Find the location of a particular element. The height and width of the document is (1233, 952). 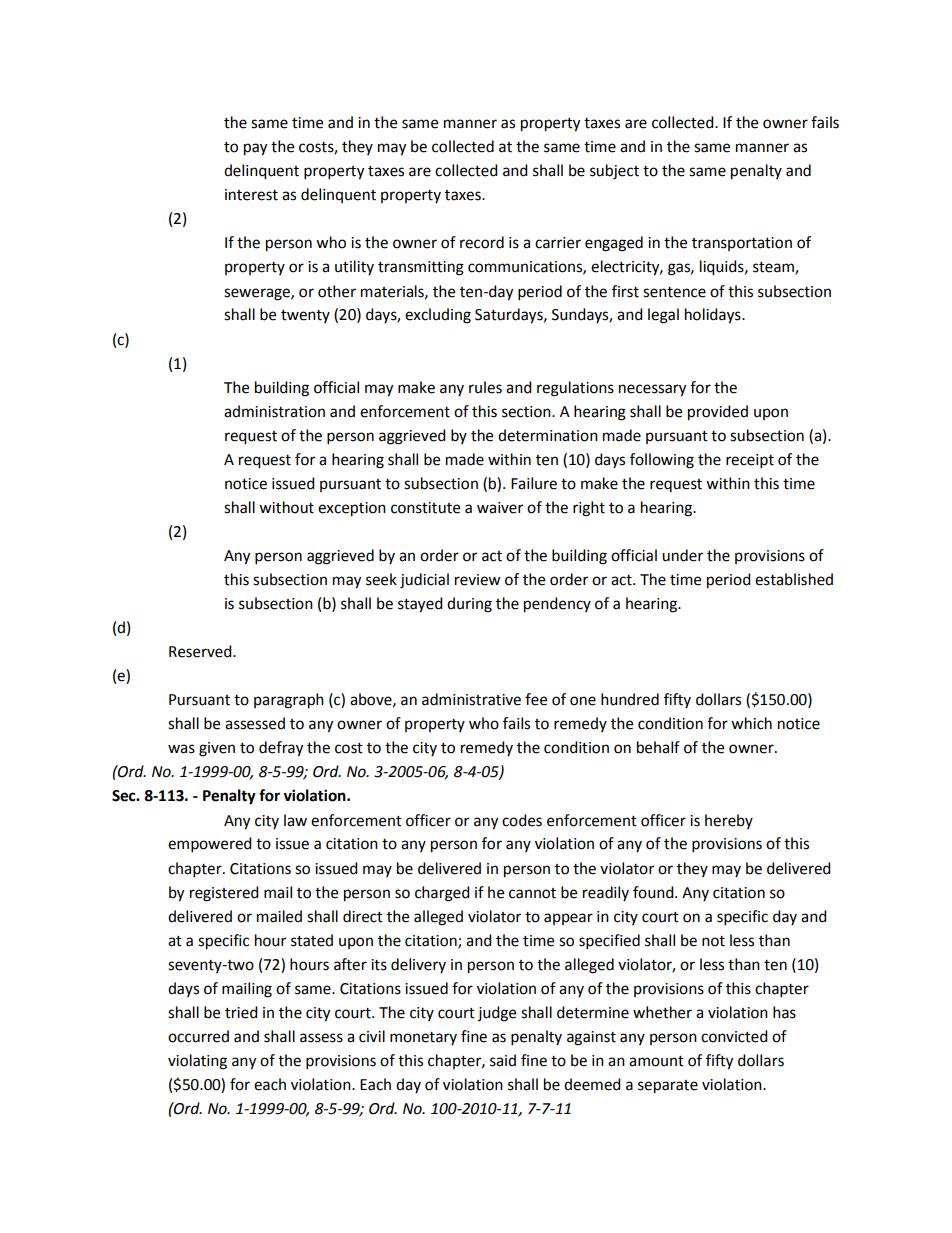

during is located at coordinates (469, 605).
